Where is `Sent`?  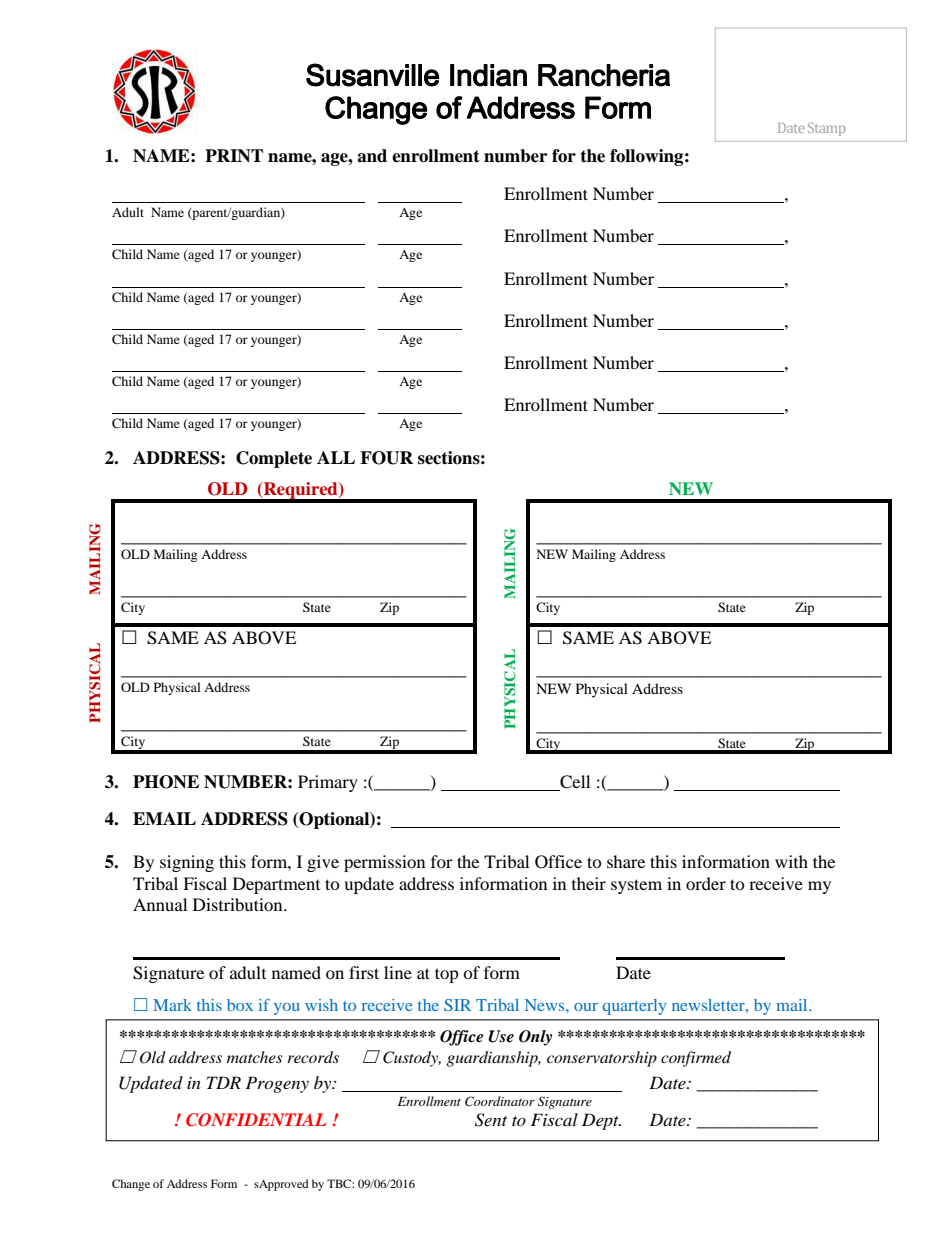
Sent is located at coordinates (491, 1120).
